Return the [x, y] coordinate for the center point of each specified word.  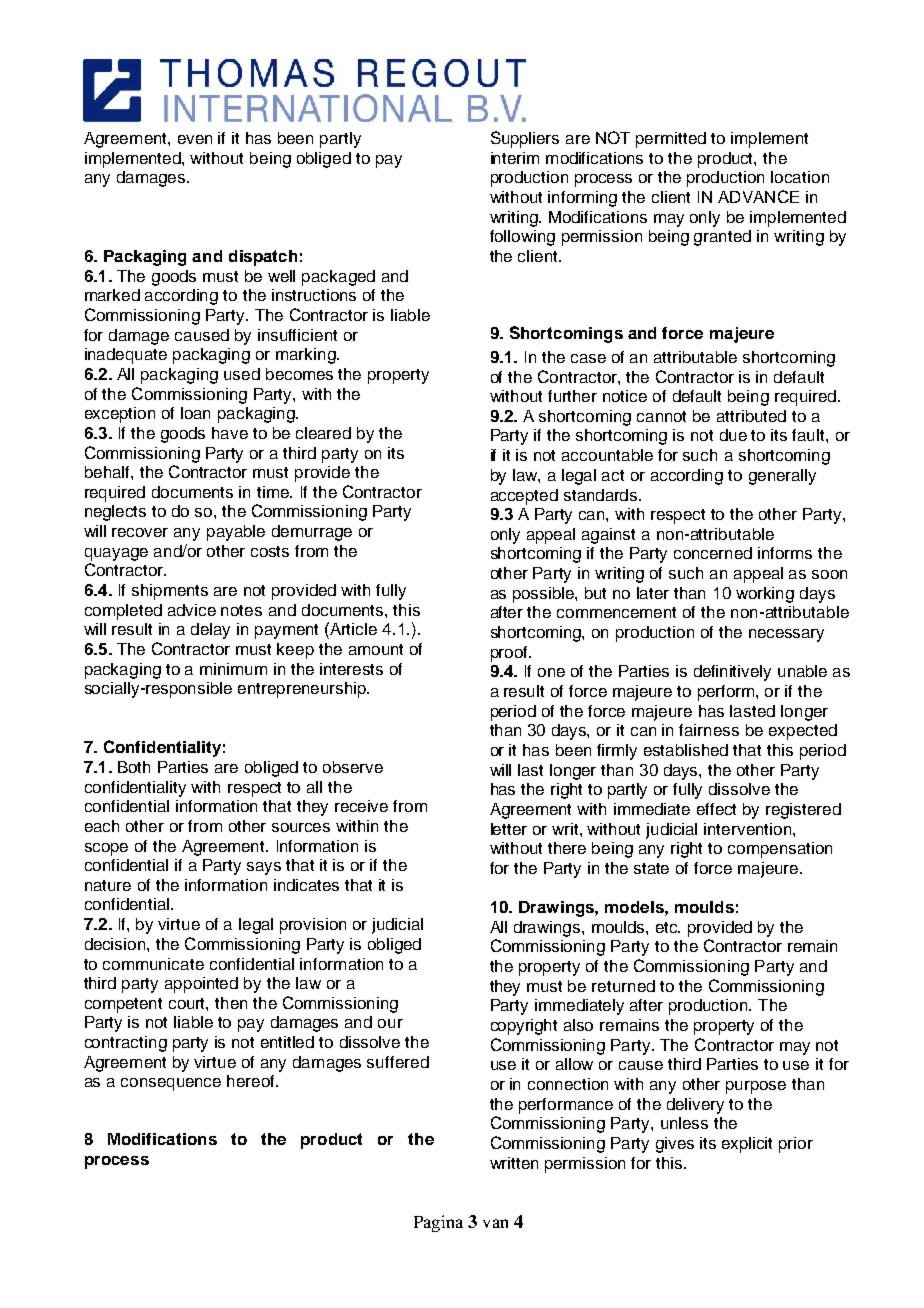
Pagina [438, 1223]
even [195, 139]
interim [515, 158]
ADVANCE [758, 196]
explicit [747, 1145]
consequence [171, 1084]
